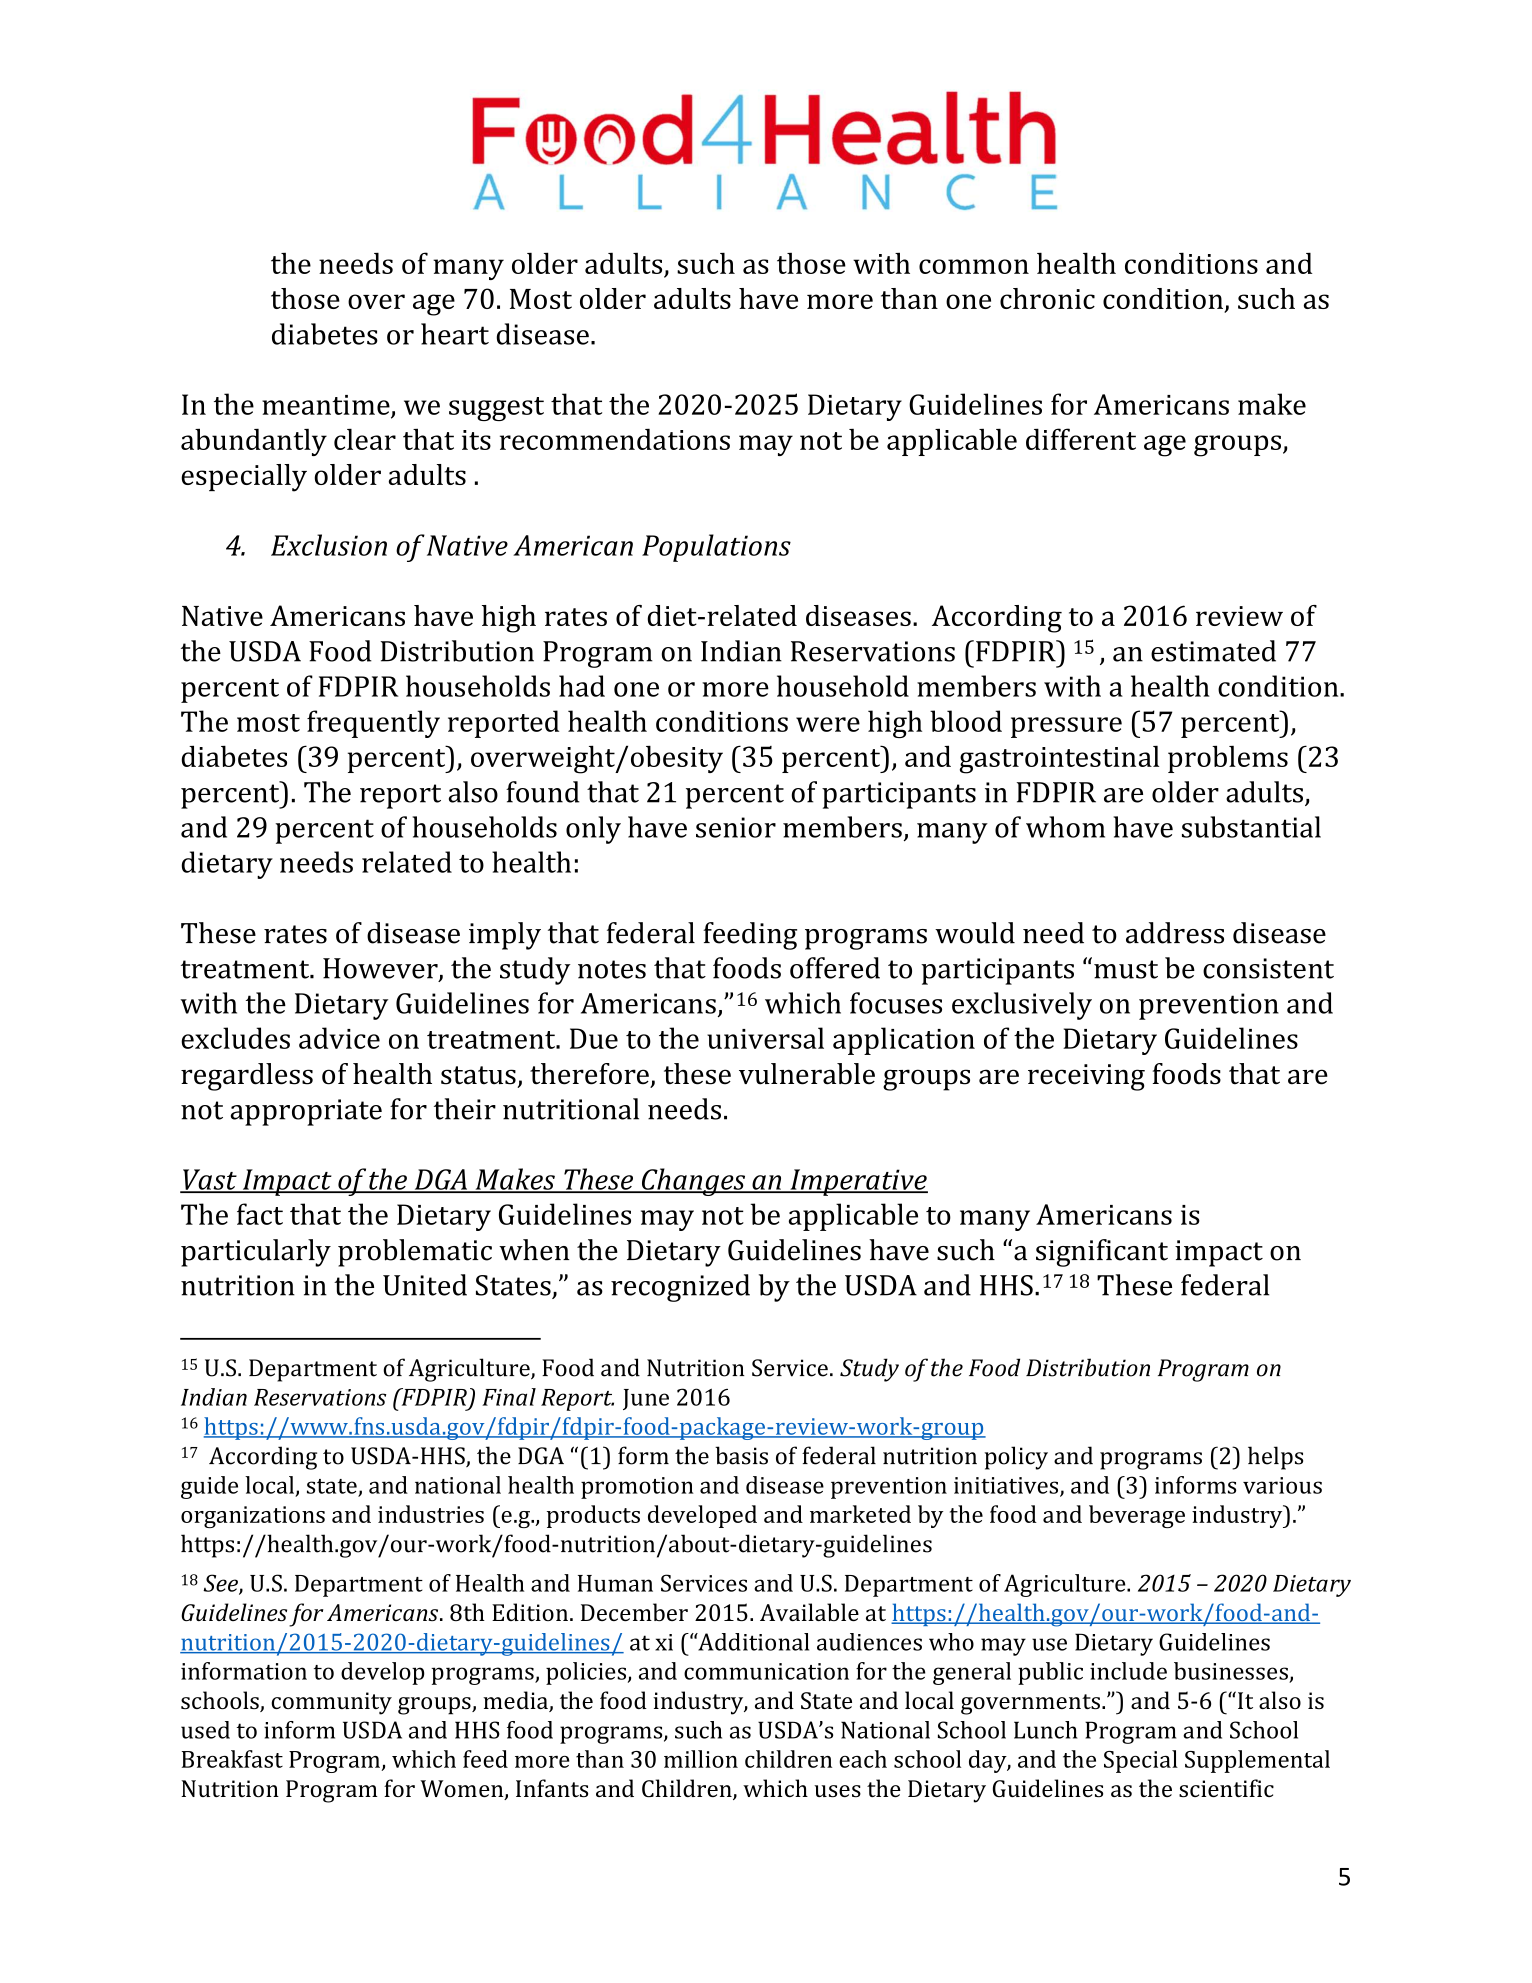 The image size is (1532, 1983). What do you see at coordinates (701, 1759) in the image?
I see `million` at bounding box center [701, 1759].
